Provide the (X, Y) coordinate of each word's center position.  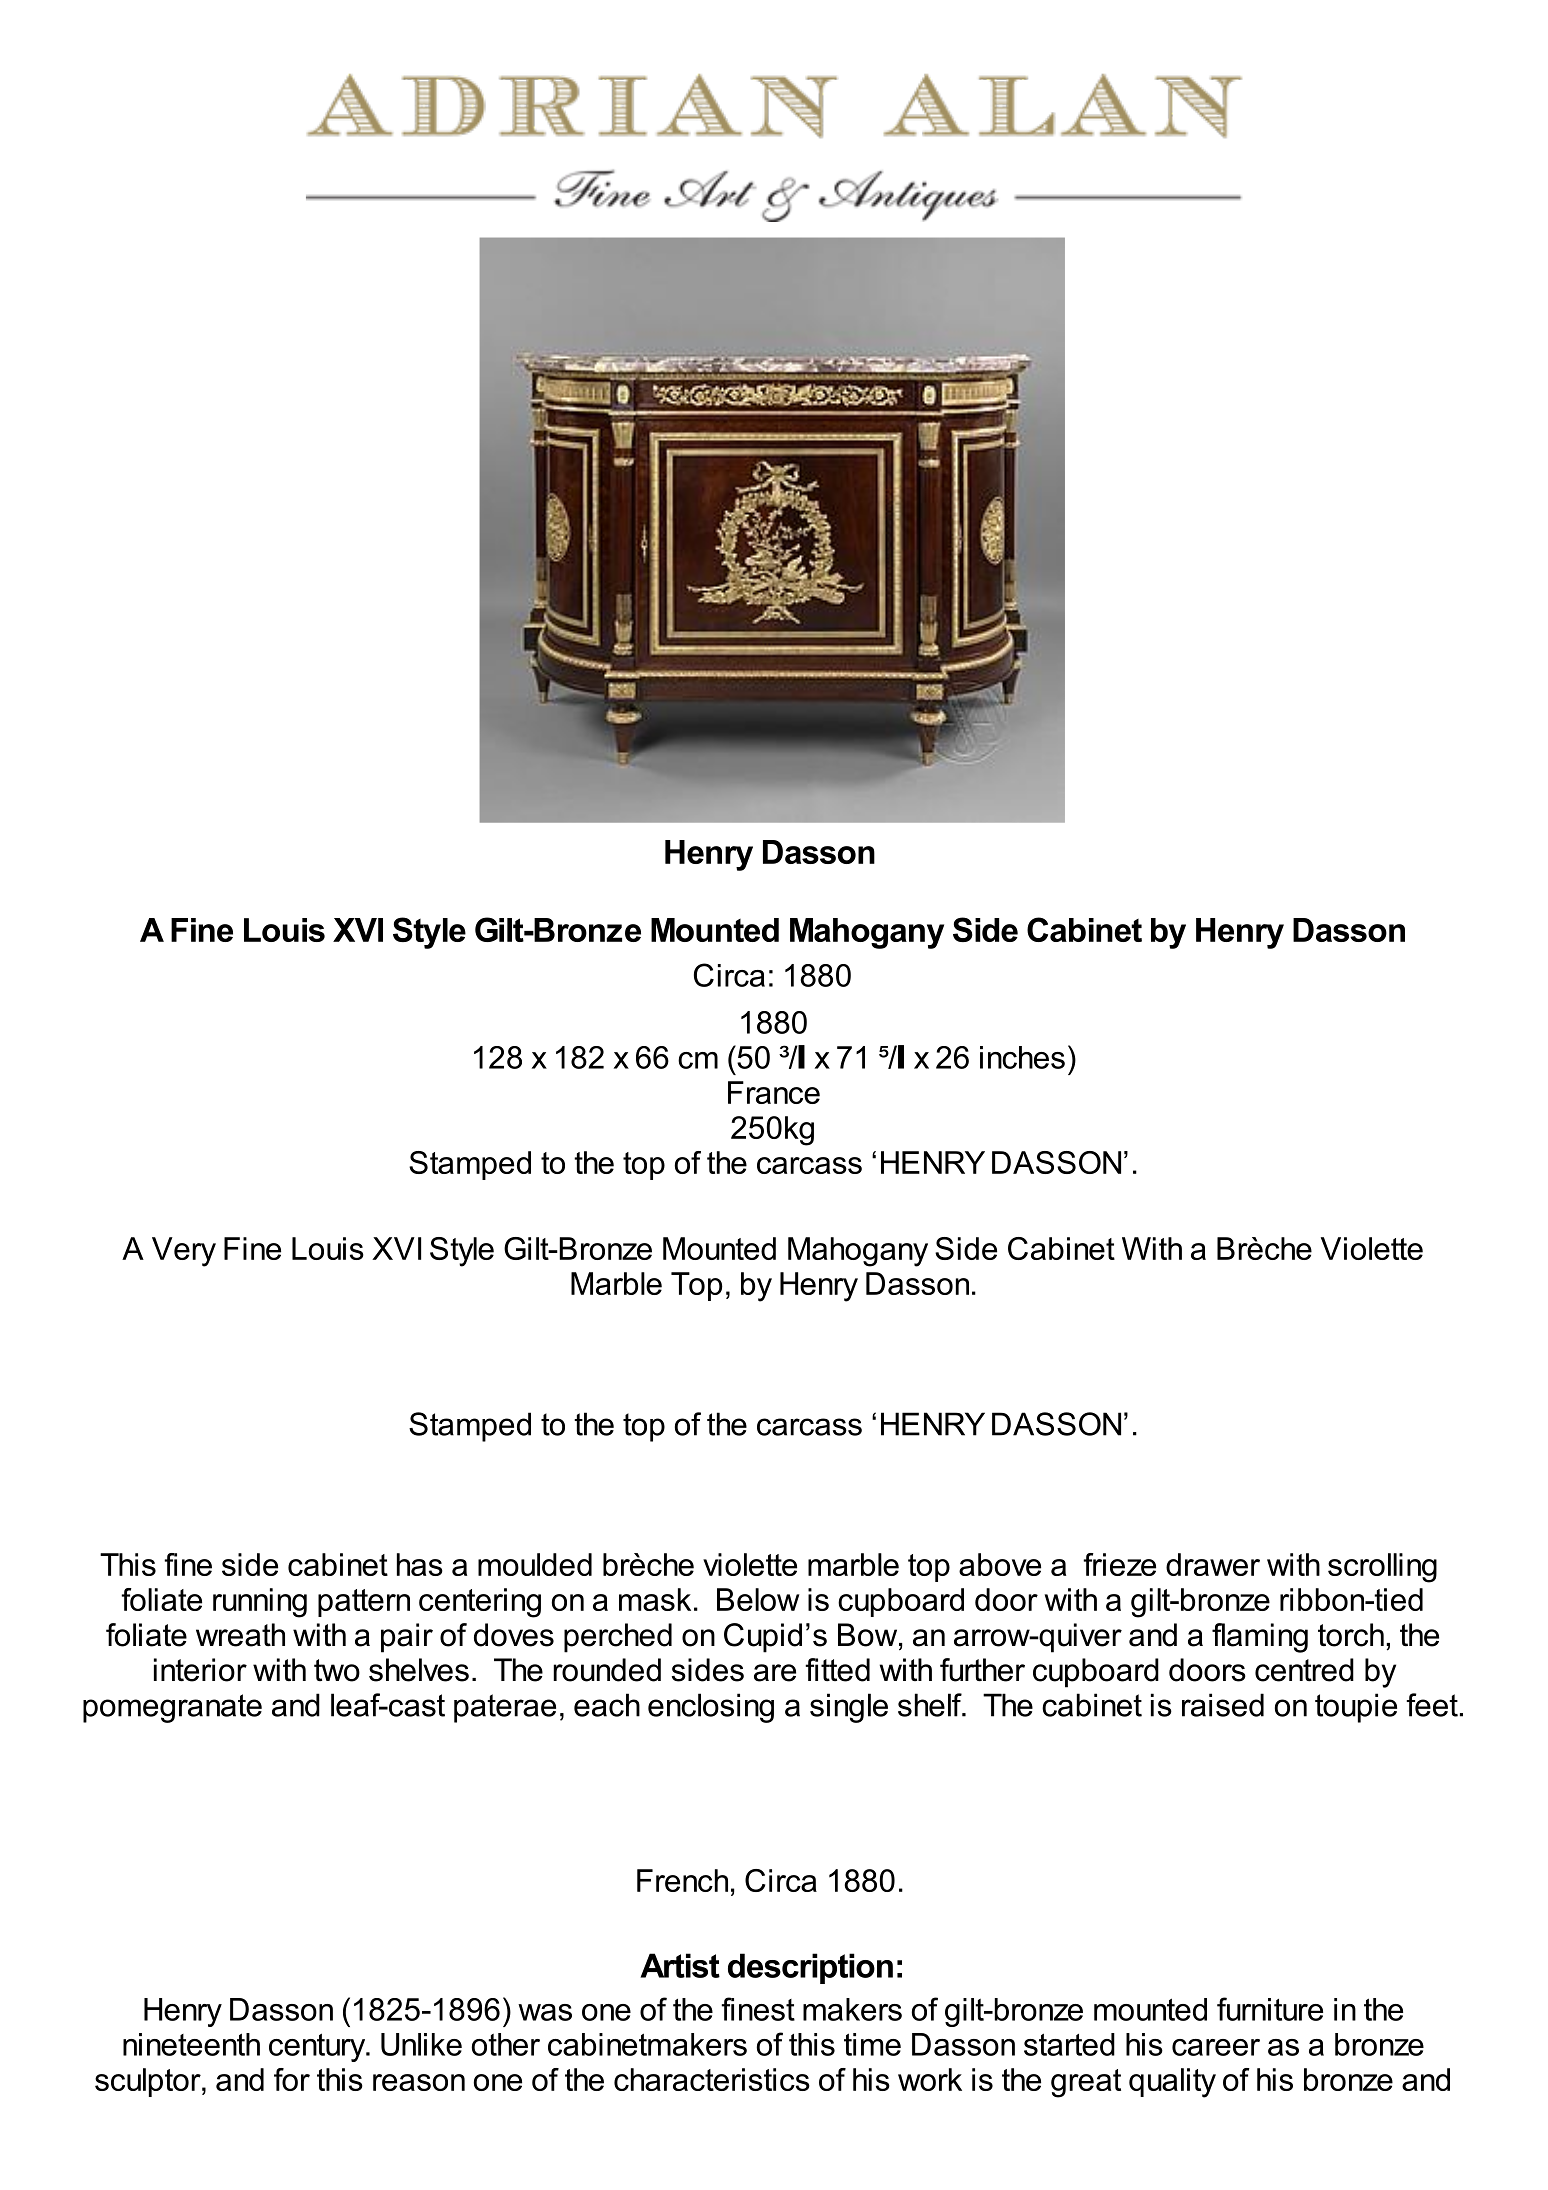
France (774, 1092)
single (849, 1708)
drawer (1213, 1564)
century (318, 2047)
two (337, 1670)
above (1000, 1564)
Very (184, 1252)
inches (1022, 1057)
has (420, 1564)
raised (1223, 1705)
